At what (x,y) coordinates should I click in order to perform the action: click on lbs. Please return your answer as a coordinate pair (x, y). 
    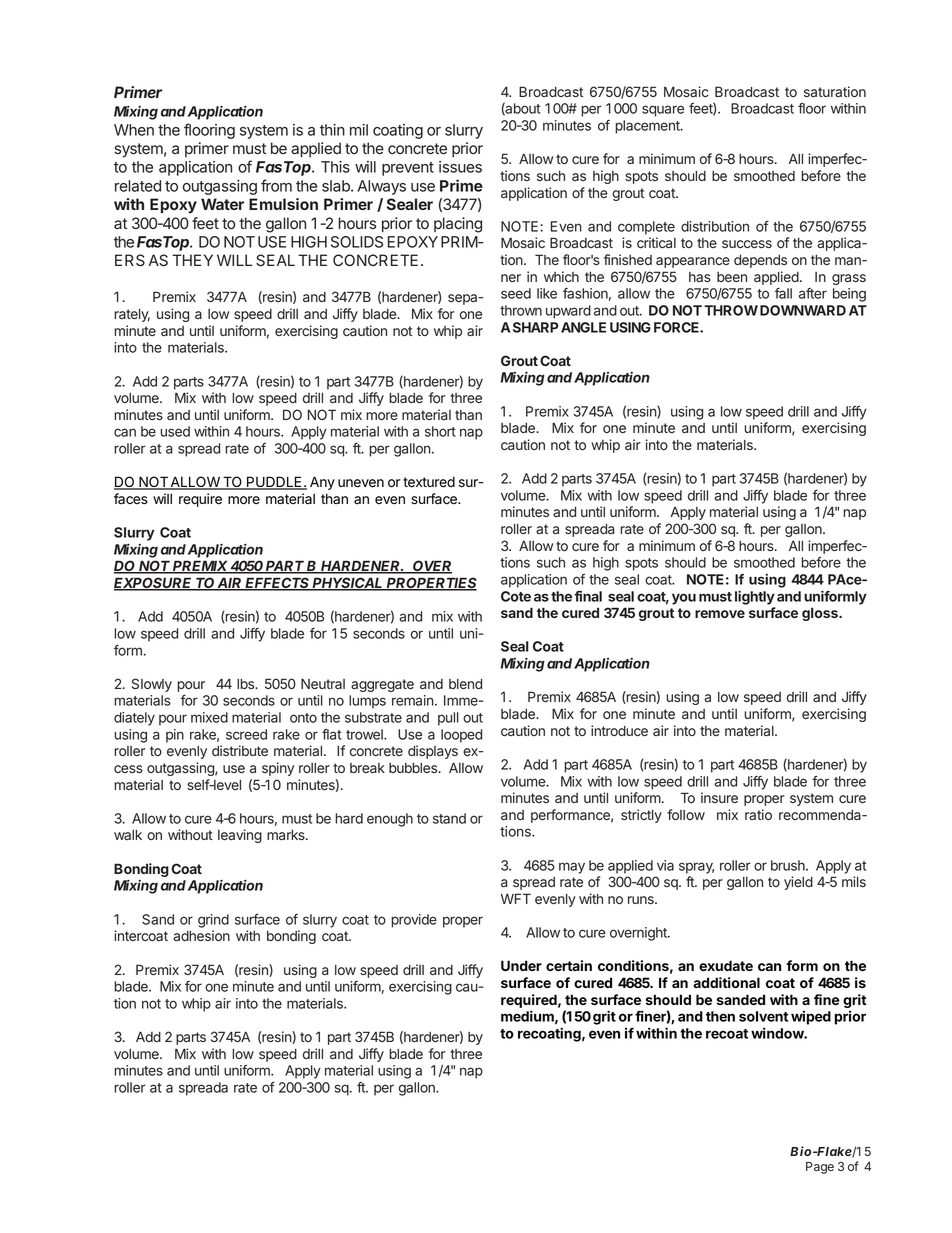
    Looking at the image, I should click on (247, 683).
